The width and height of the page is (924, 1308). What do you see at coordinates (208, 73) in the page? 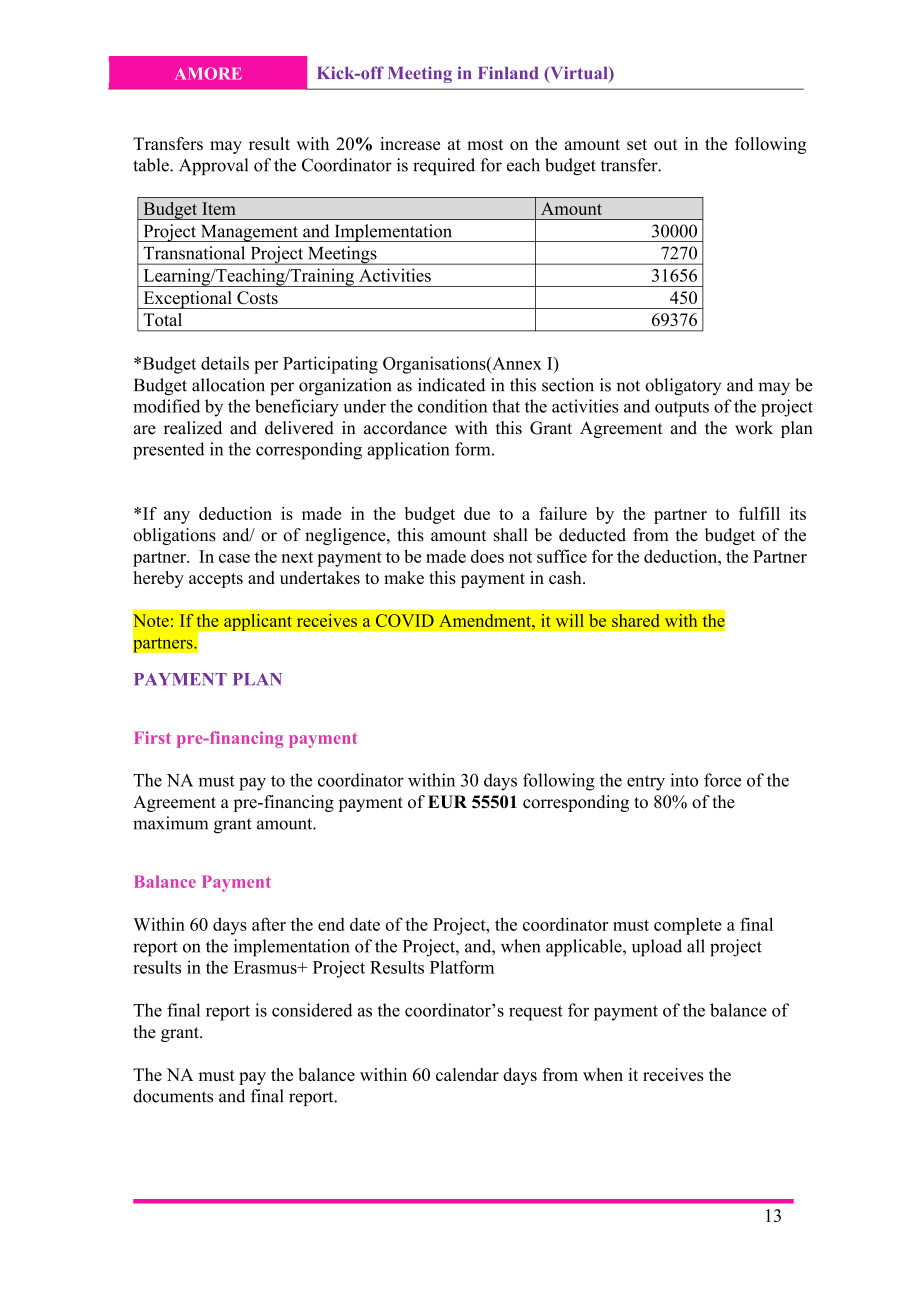
I see `AMORE` at bounding box center [208, 73].
